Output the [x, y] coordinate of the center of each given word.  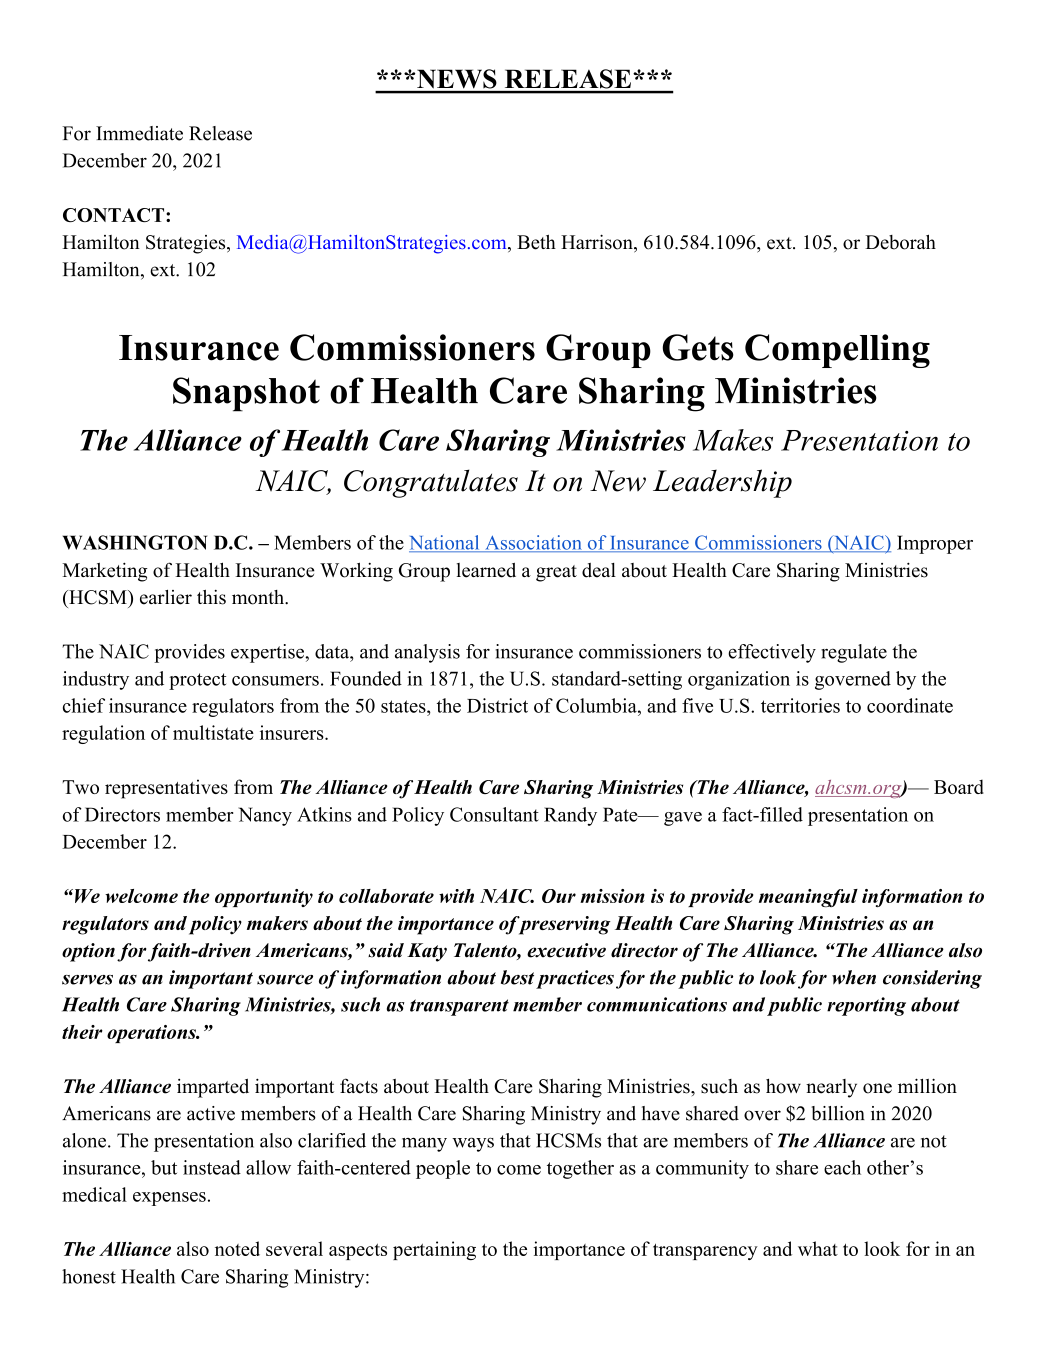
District [497, 705]
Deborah [900, 242]
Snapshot [246, 394]
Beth [536, 242]
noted [237, 1248]
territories [800, 705]
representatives [166, 789]
